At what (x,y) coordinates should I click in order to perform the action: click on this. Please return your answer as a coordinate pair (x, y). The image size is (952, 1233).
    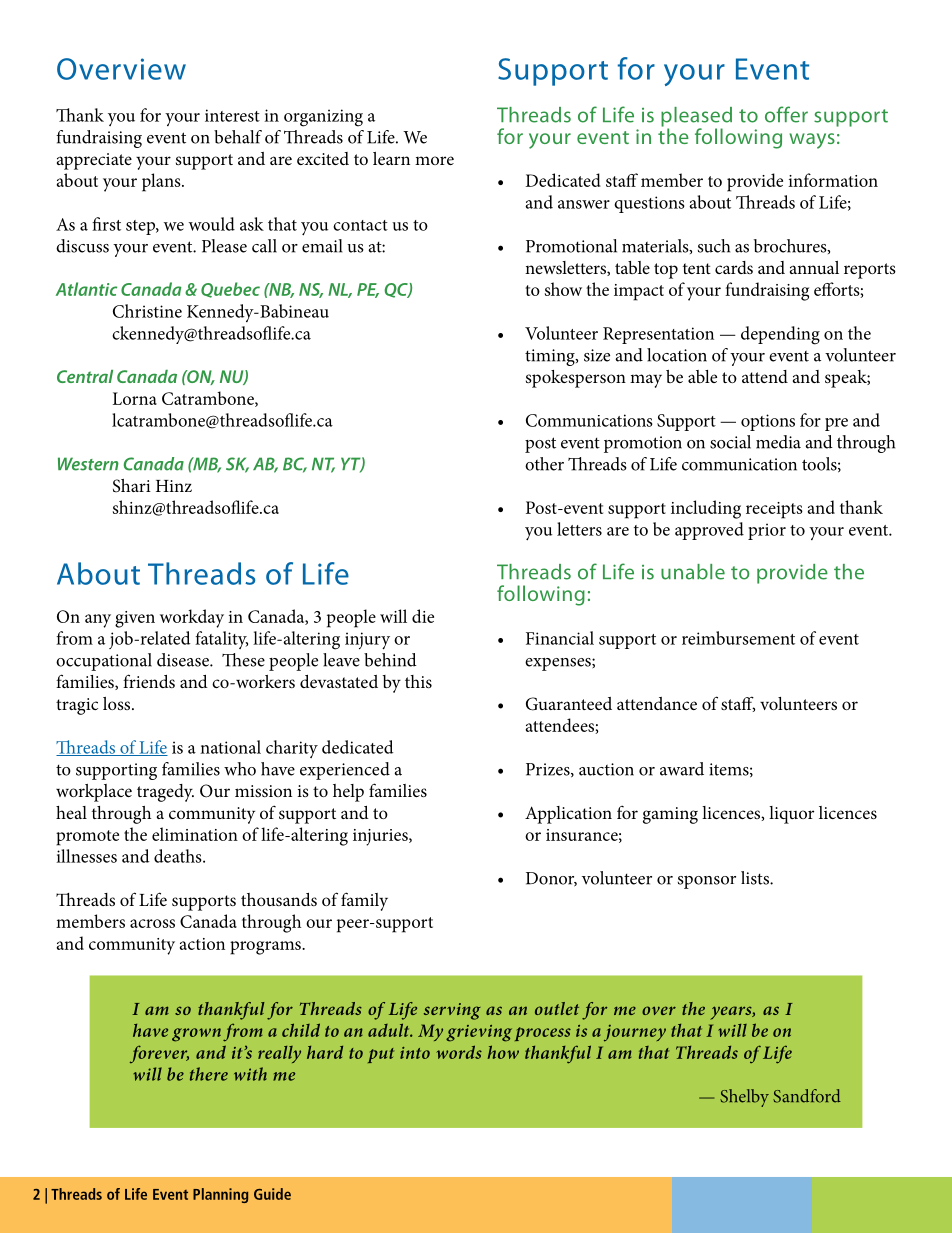
    Looking at the image, I should click on (418, 681).
